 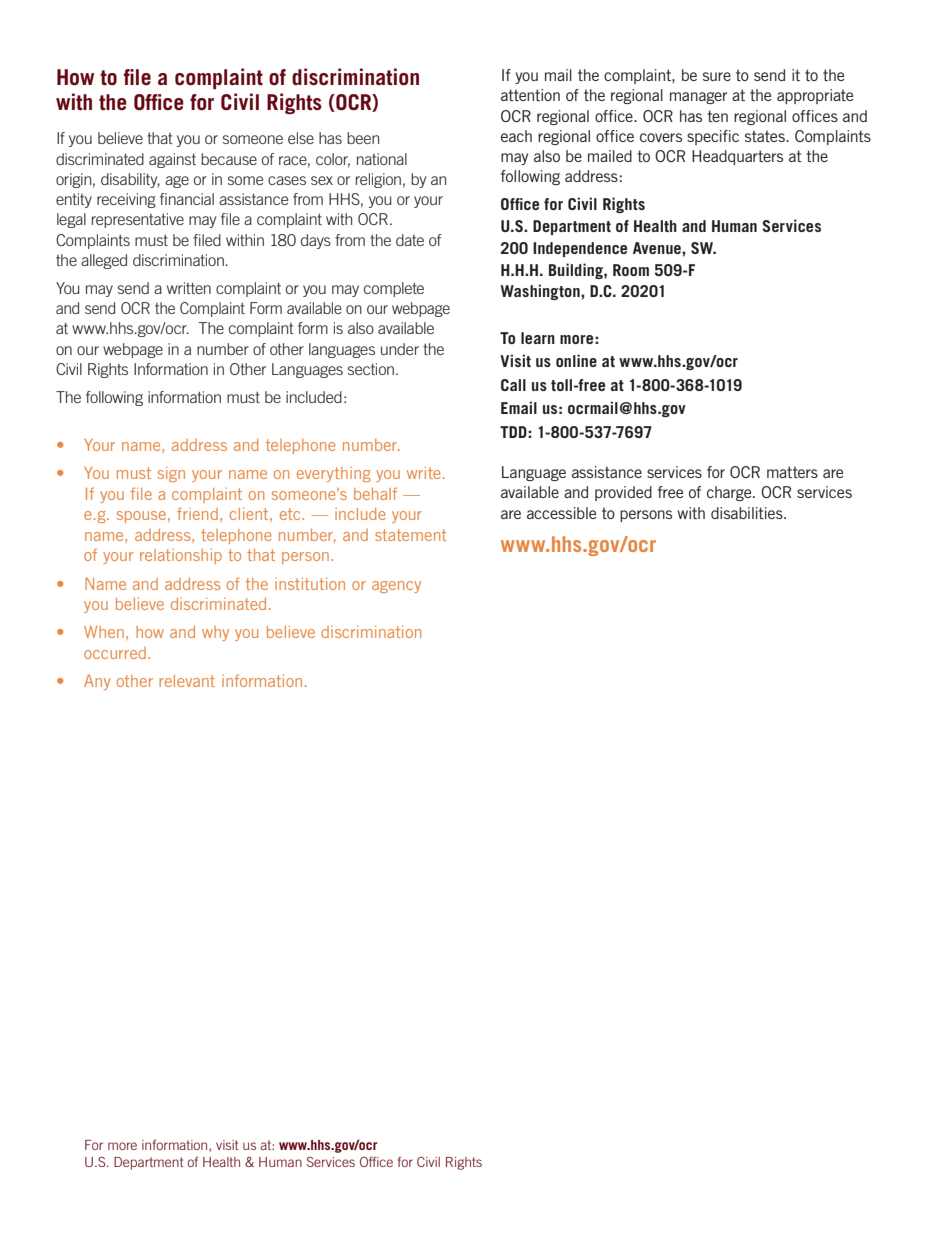 What do you see at coordinates (410, 240) in the image?
I see `date` at bounding box center [410, 240].
